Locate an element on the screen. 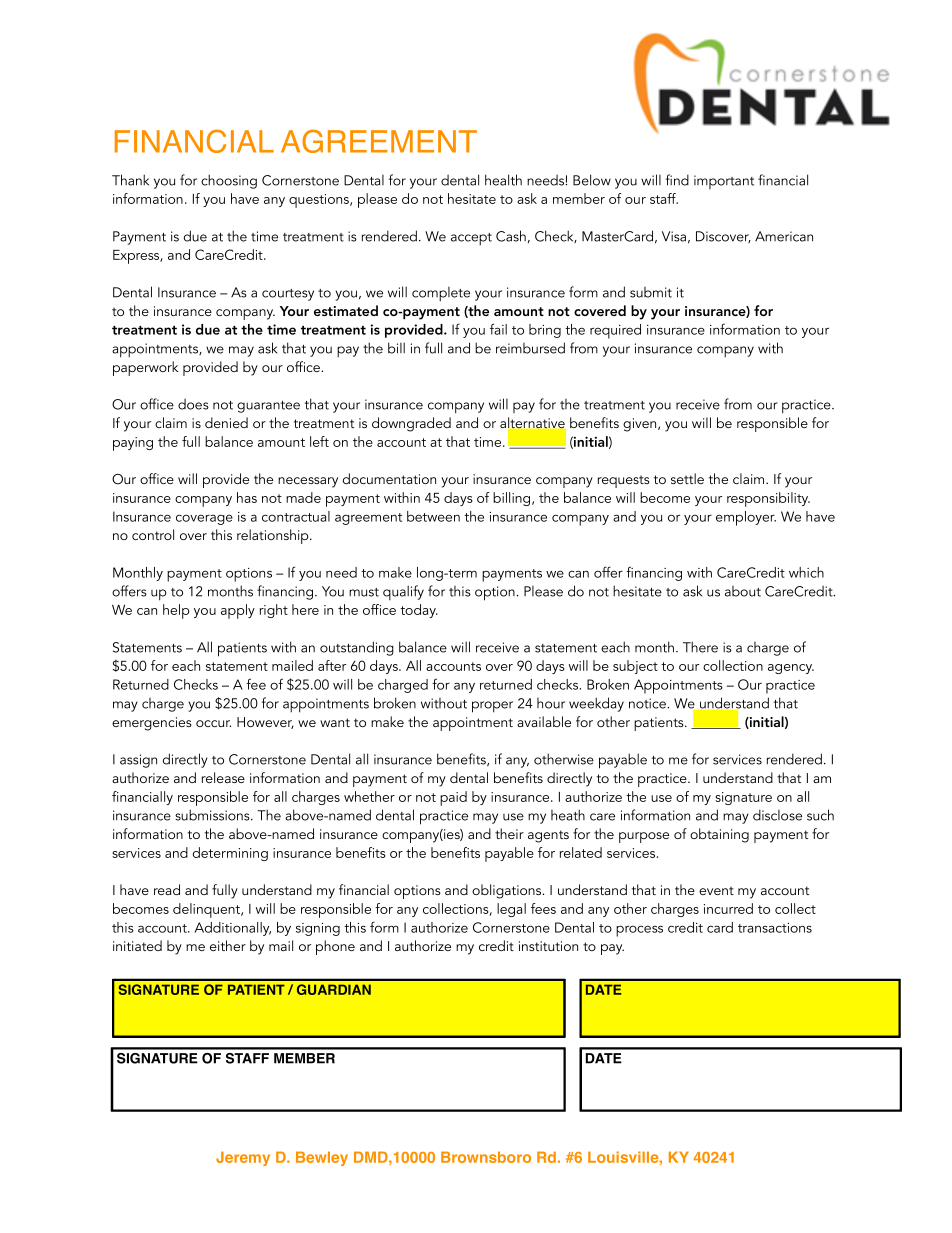 This screenshot has height=1233, width=952. Jeremy is located at coordinates (243, 1158).
